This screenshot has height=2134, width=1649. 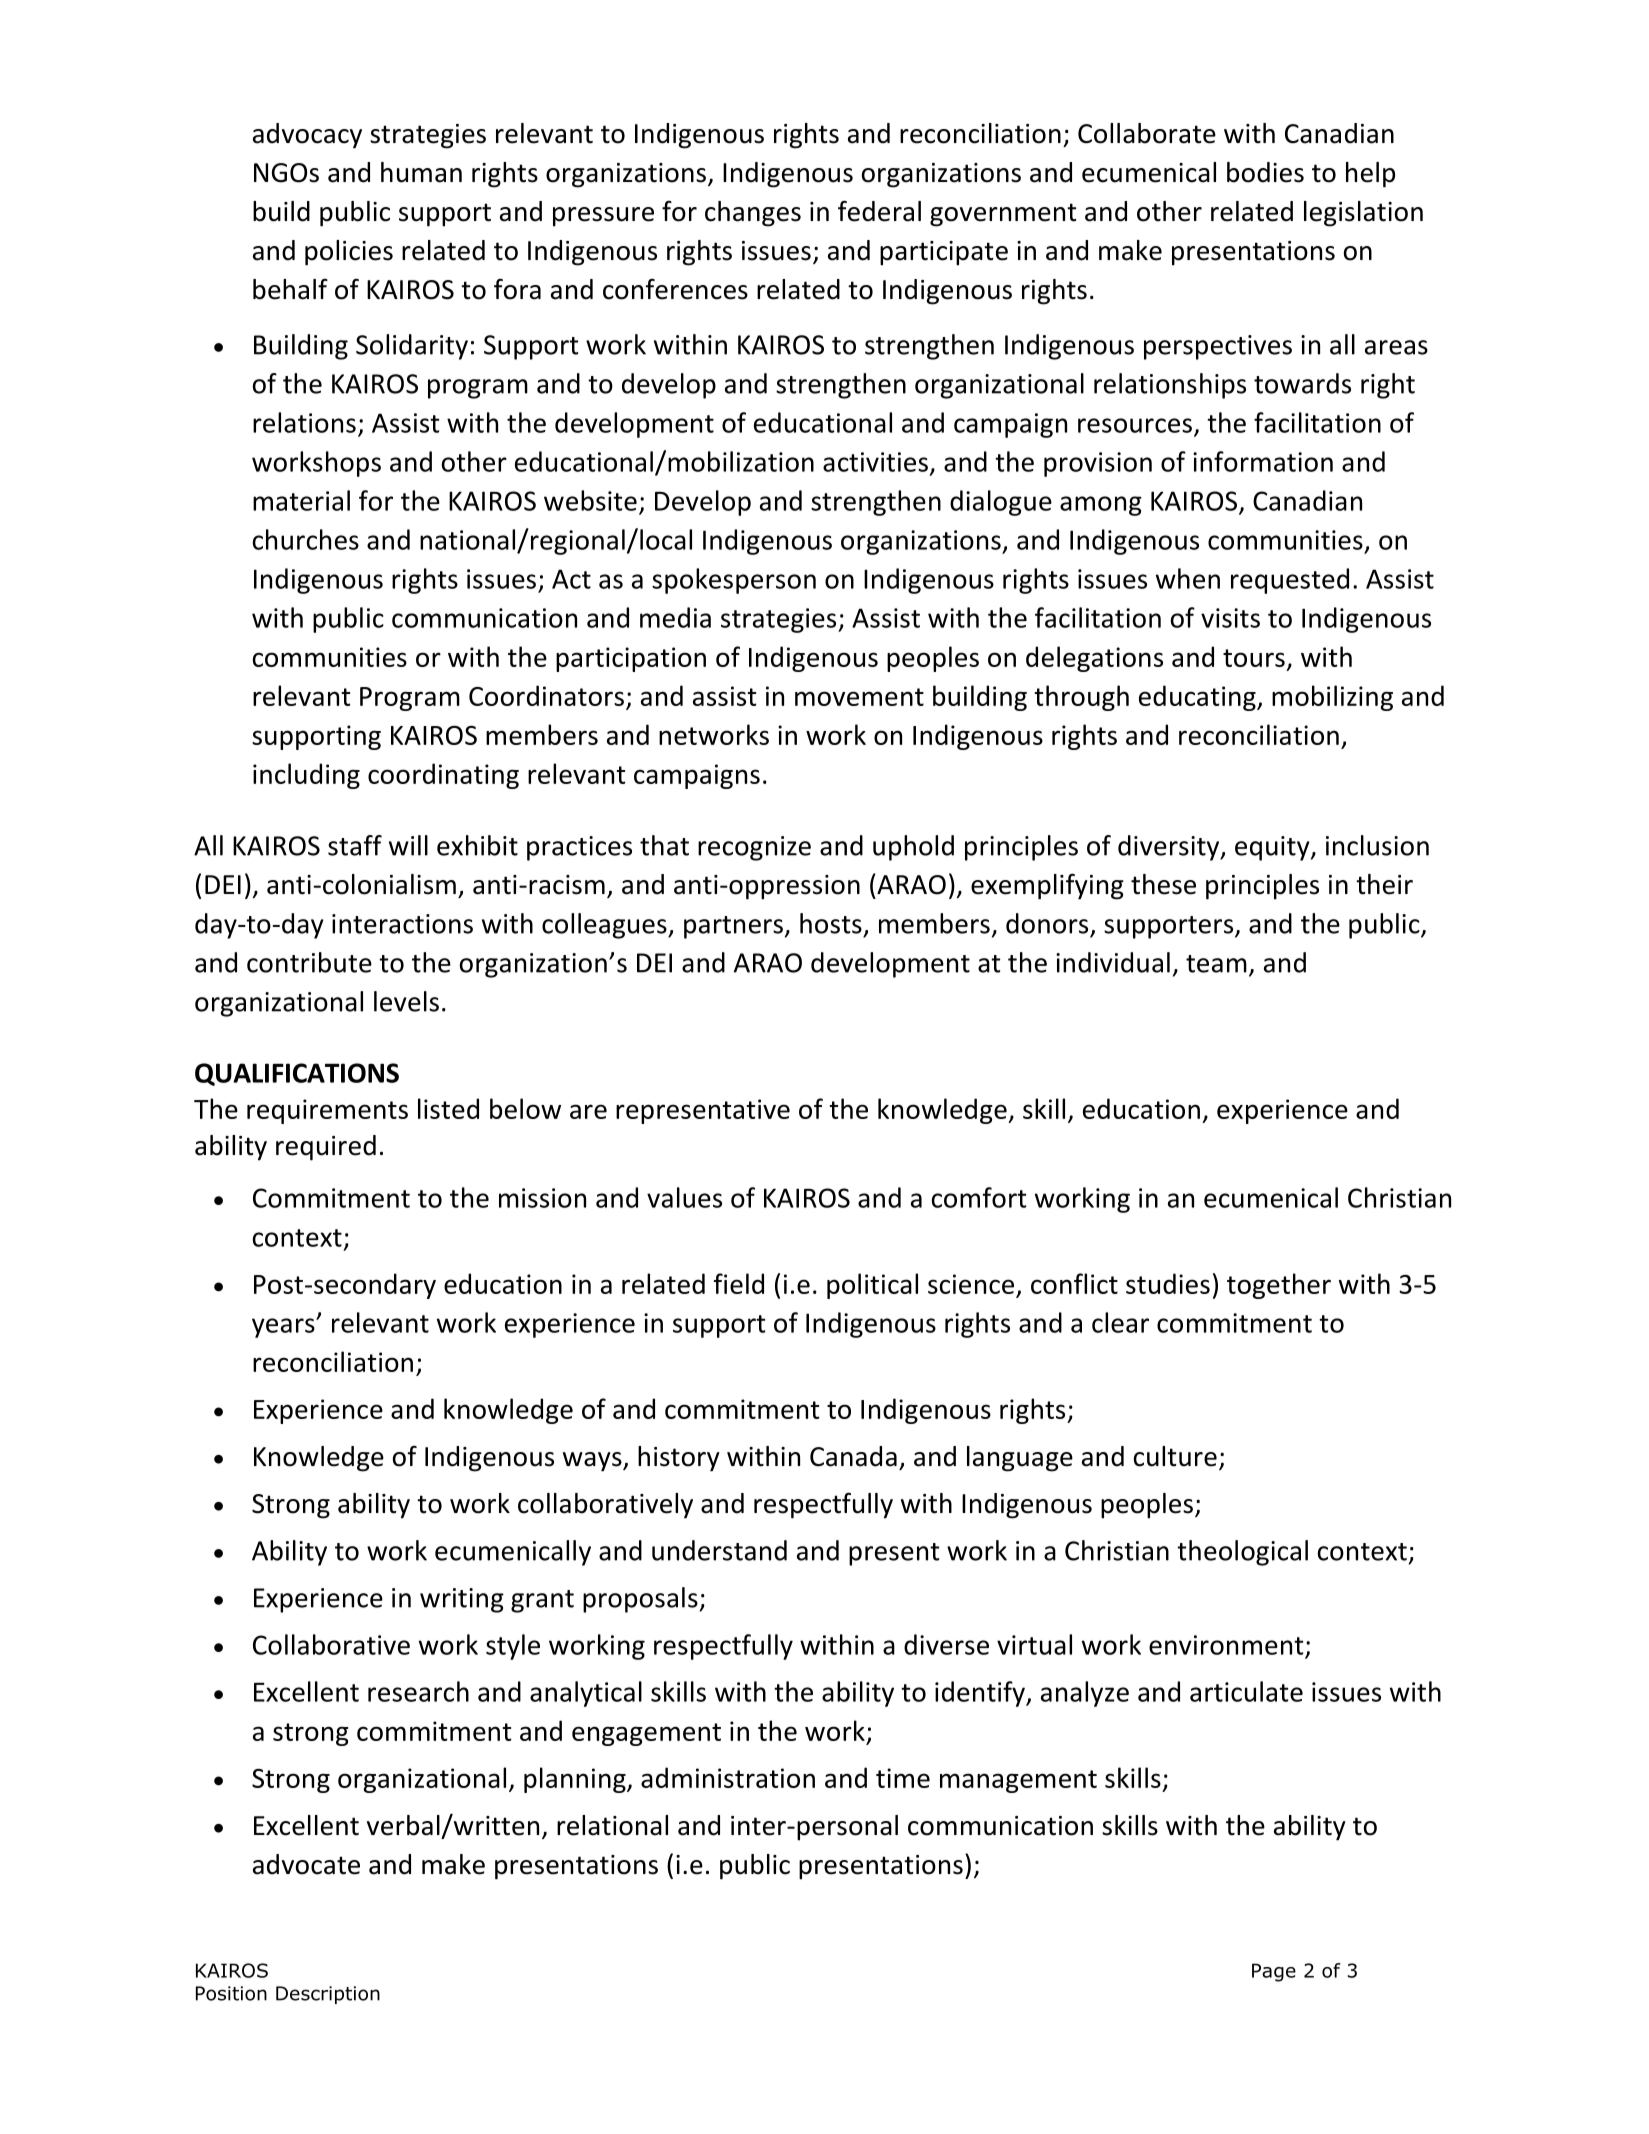 I want to click on together, so click(x=1279, y=1286).
